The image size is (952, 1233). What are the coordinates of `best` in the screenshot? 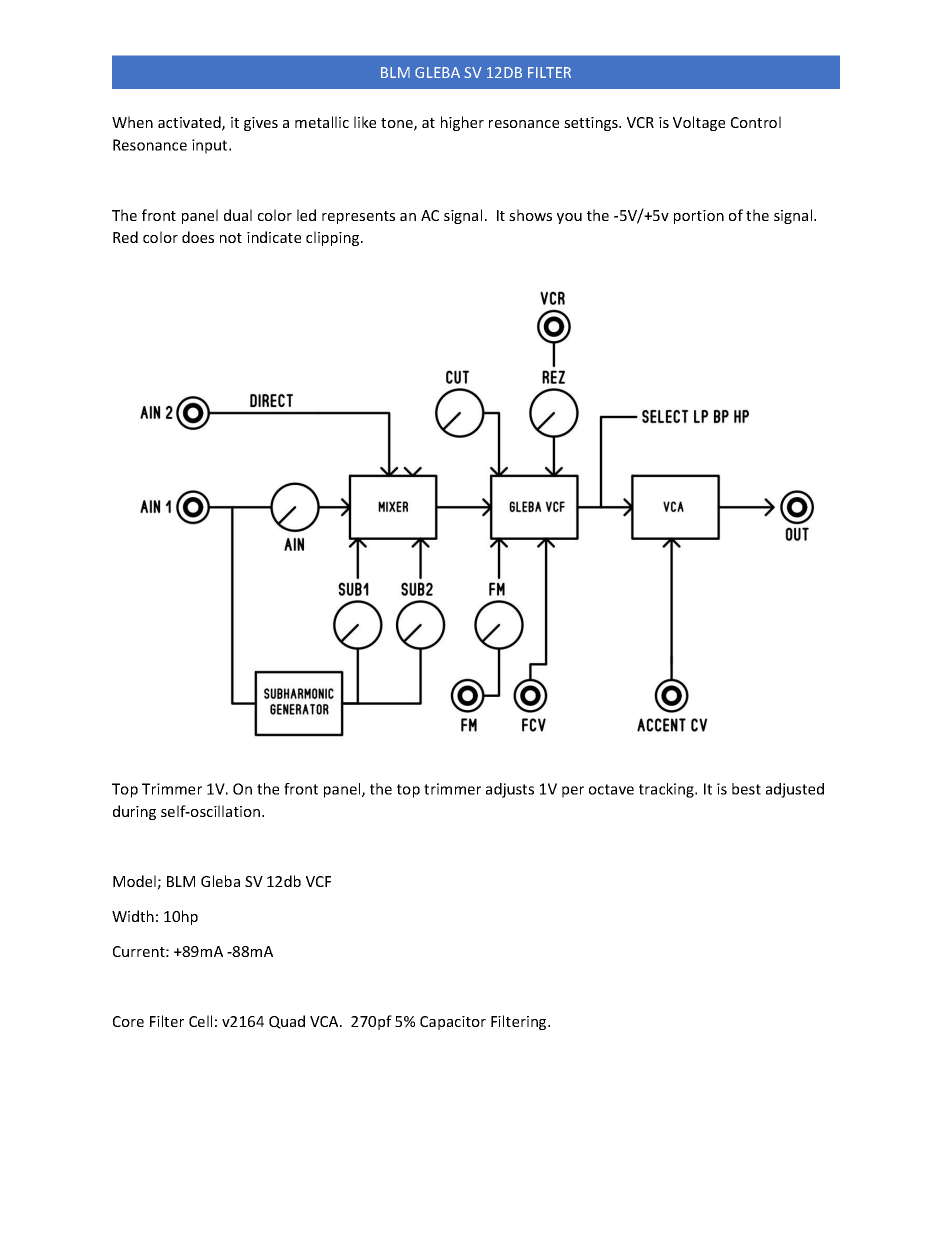 It's located at (746, 789).
